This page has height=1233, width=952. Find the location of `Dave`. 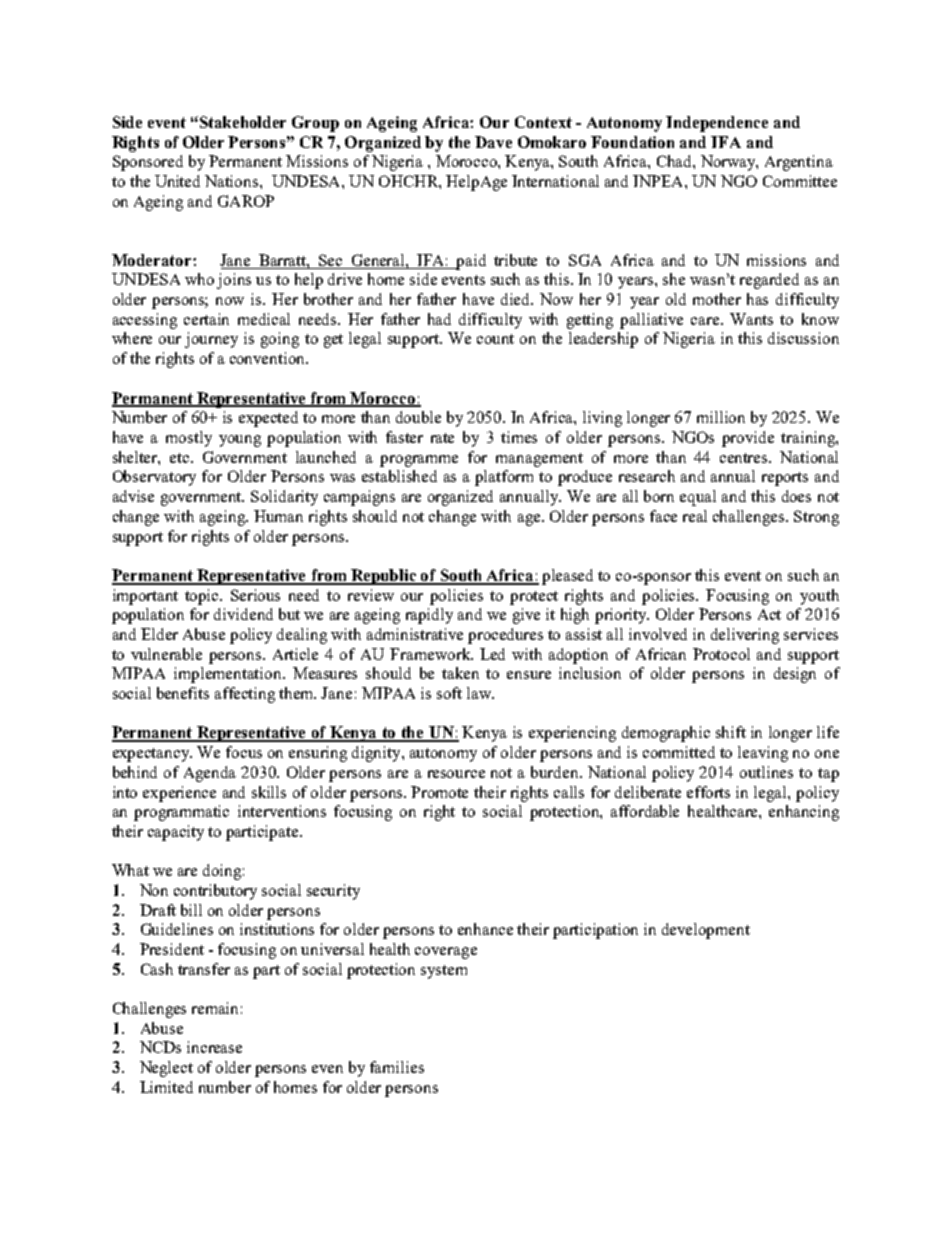

Dave is located at coordinates (493, 142).
